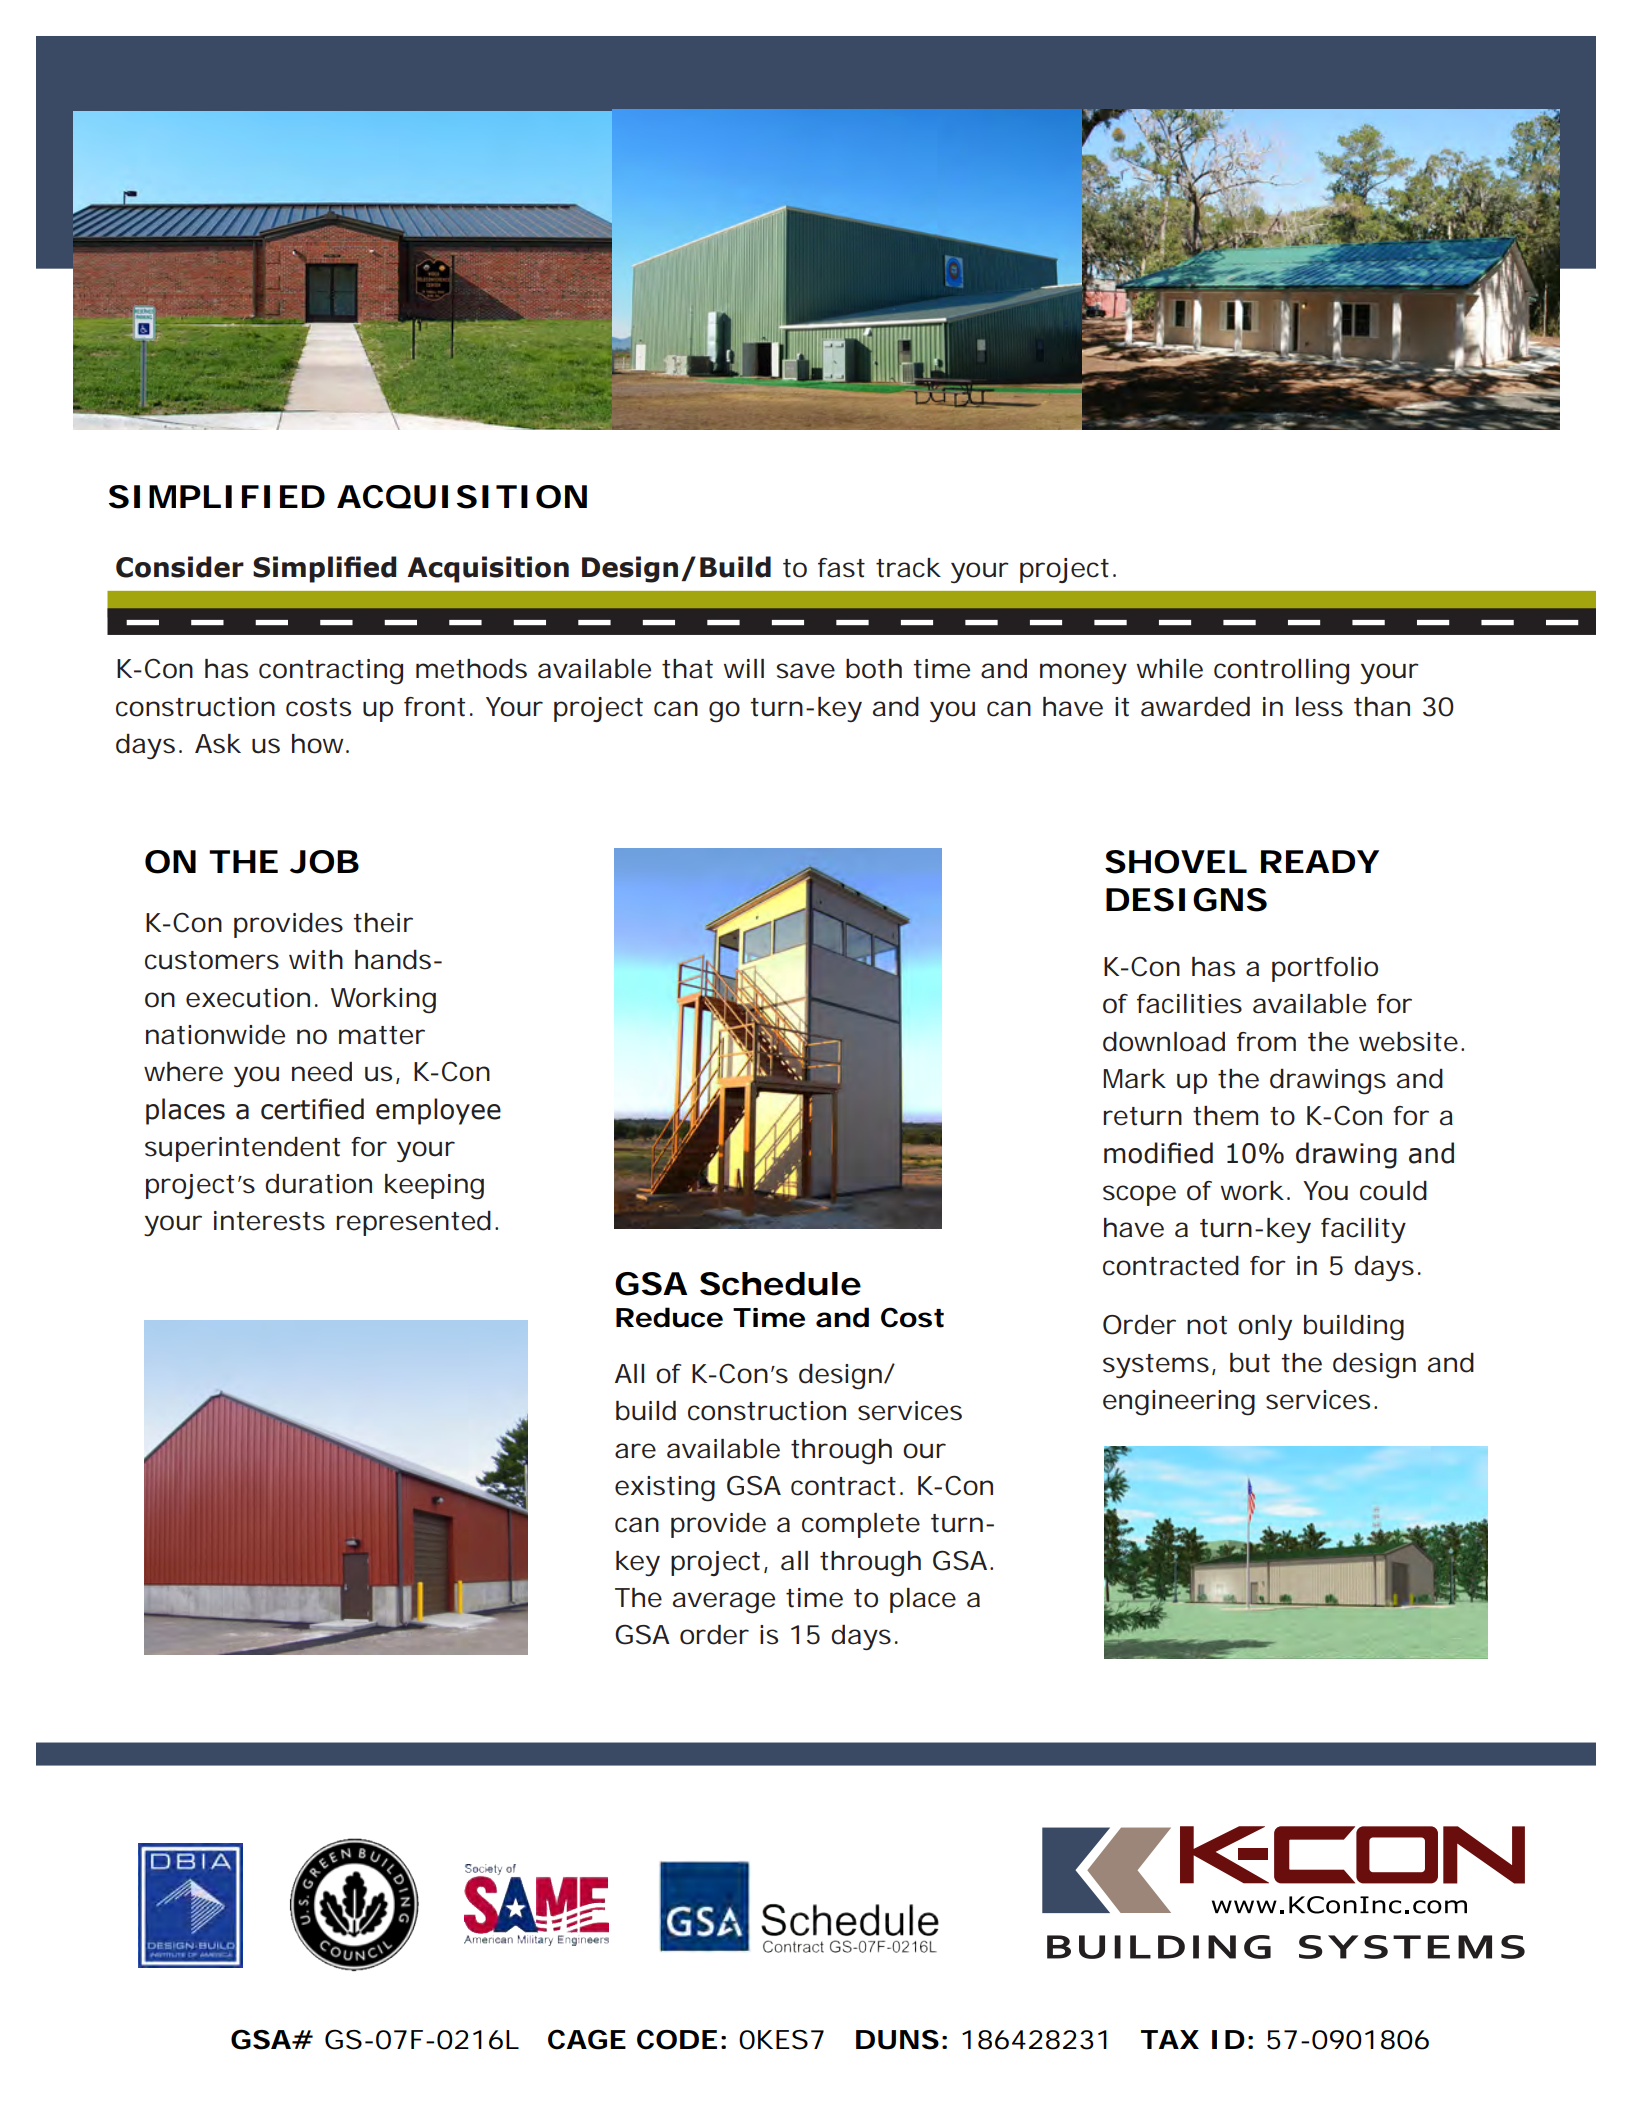 This page has height=2111, width=1632. Describe the element at coordinates (841, 568) in the page. I see `fast` at that location.
